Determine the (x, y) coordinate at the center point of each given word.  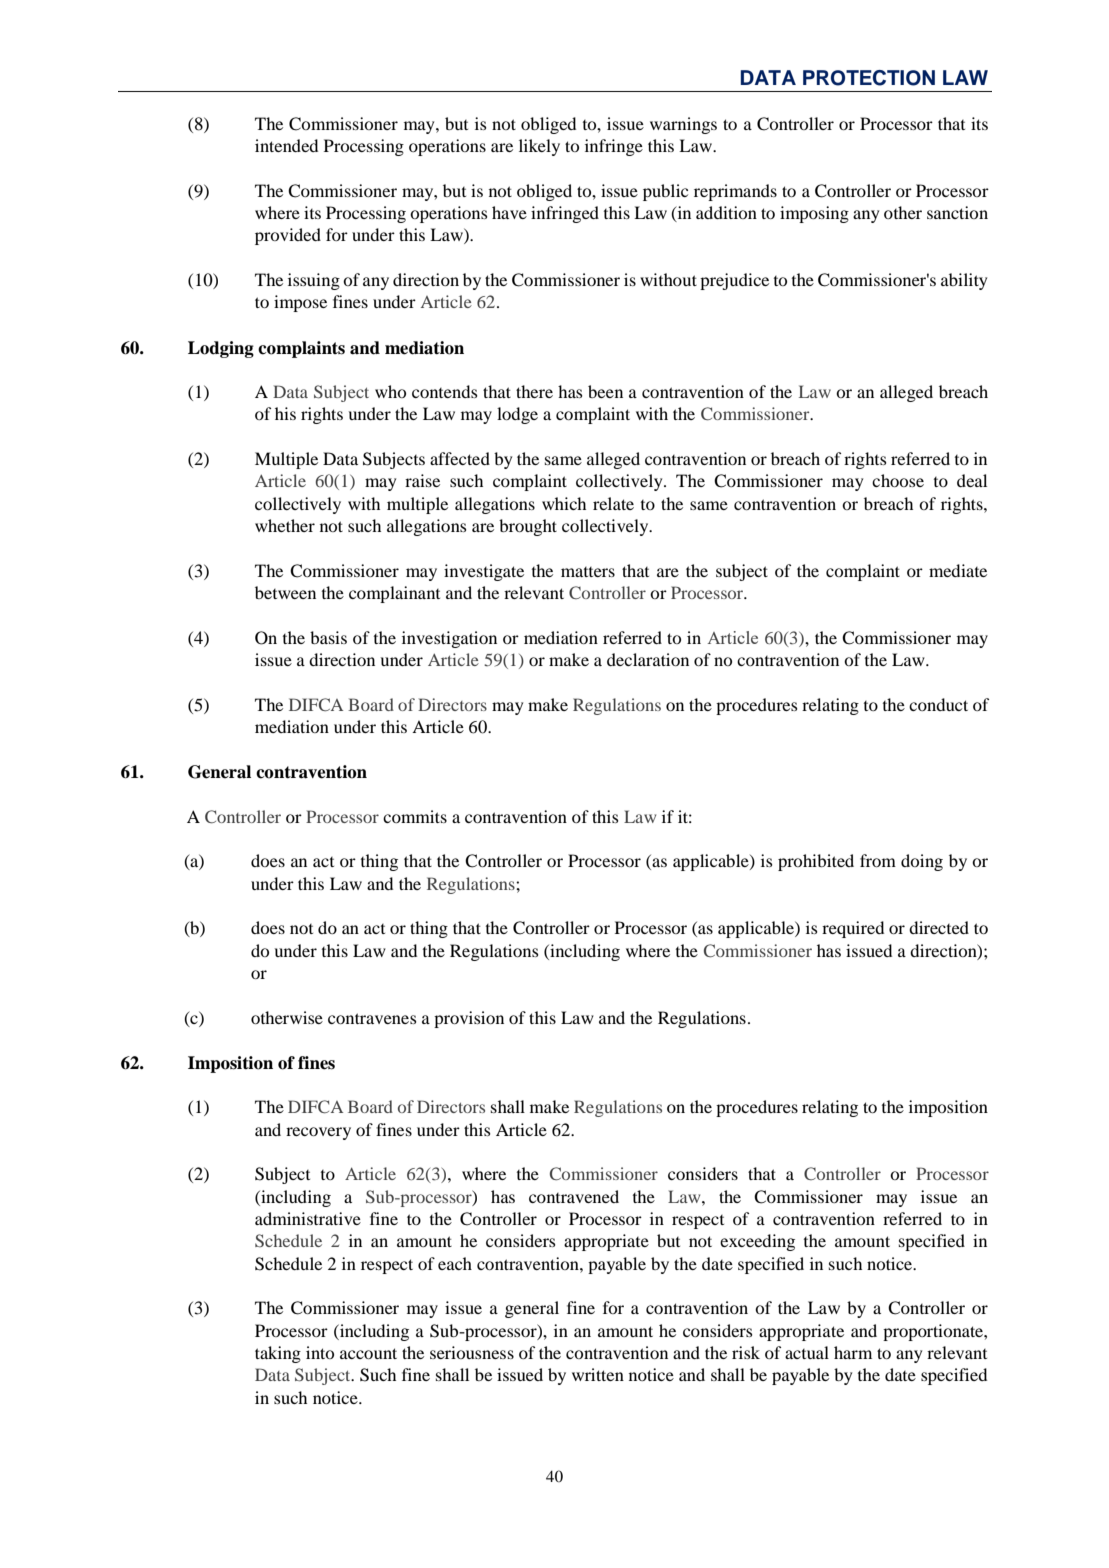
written (598, 1374)
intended (286, 145)
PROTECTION (869, 78)
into (320, 1352)
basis (328, 637)
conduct (938, 704)
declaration (648, 659)
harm (853, 1352)
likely (539, 147)
